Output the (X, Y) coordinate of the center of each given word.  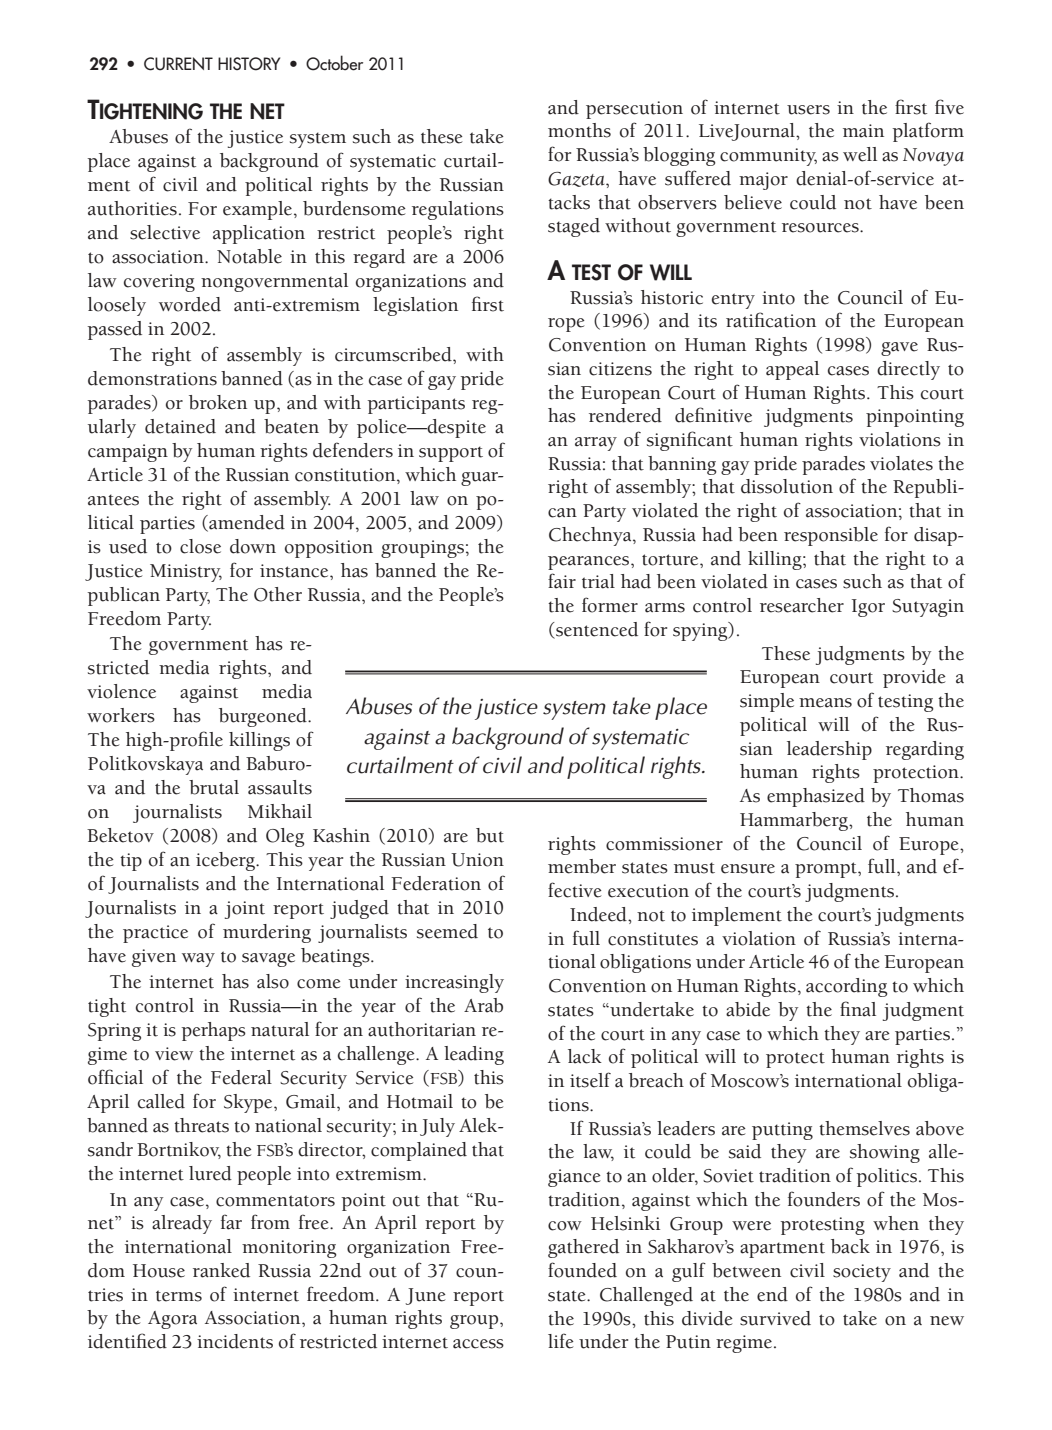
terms (179, 1296)
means (825, 703)
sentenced (596, 630)
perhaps (214, 1031)
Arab (483, 1005)
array (596, 444)
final (858, 1009)
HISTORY (249, 64)
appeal (792, 370)
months (579, 130)
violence (121, 691)
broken (218, 402)
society (862, 1273)
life (561, 1341)
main (863, 131)
